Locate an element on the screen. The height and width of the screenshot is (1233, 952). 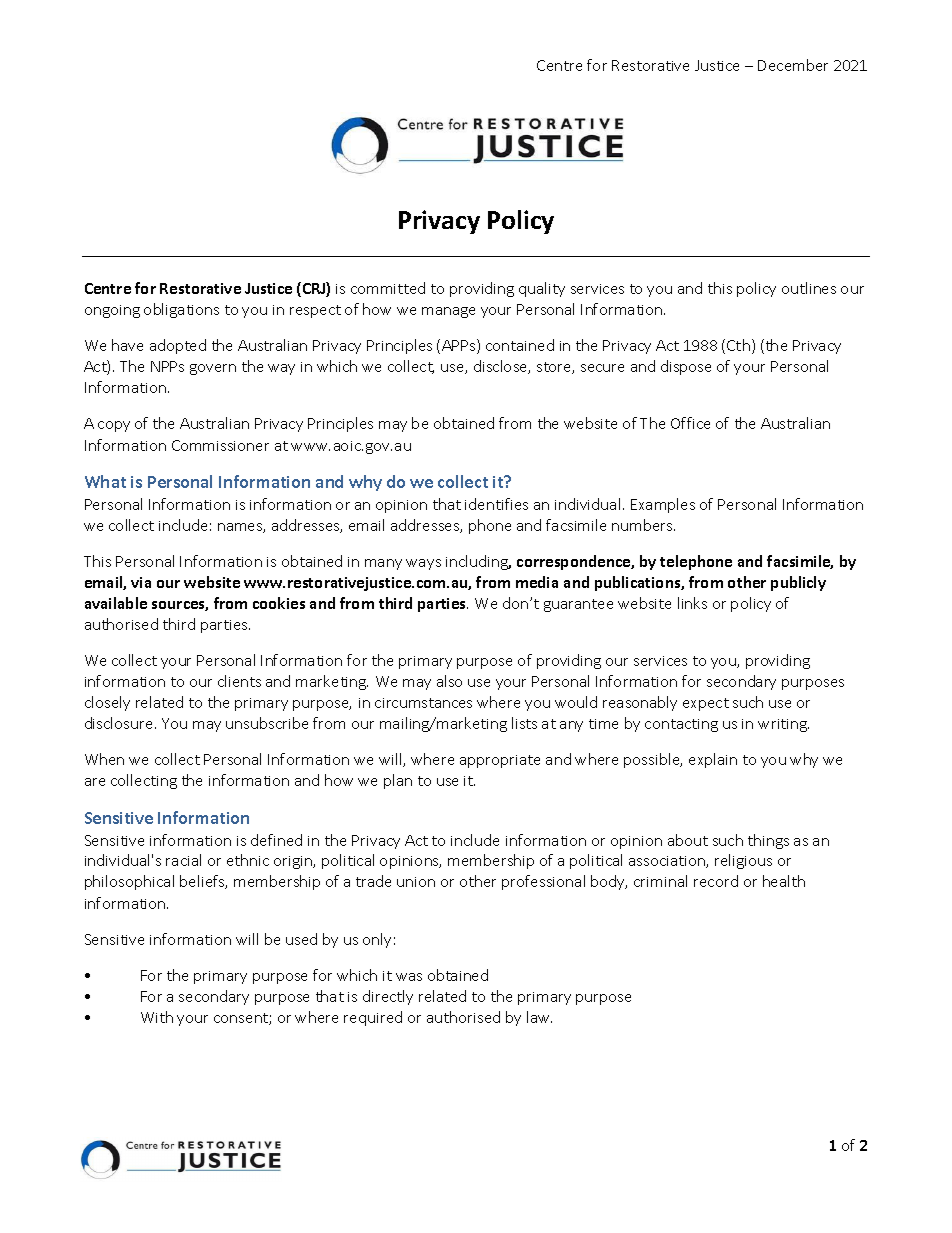
expect is located at coordinates (706, 704).
